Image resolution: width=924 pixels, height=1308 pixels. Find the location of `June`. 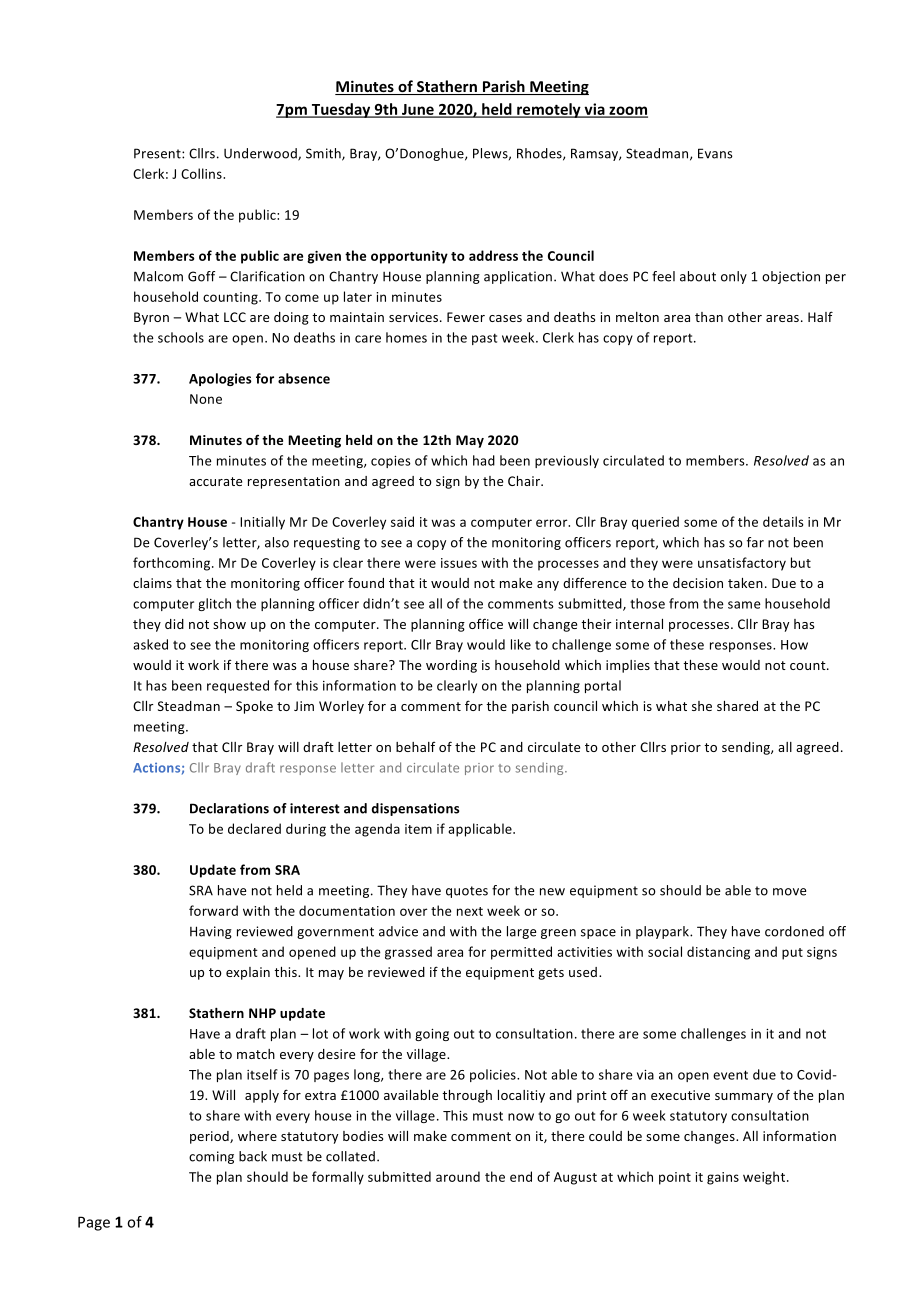

June is located at coordinates (418, 110).
